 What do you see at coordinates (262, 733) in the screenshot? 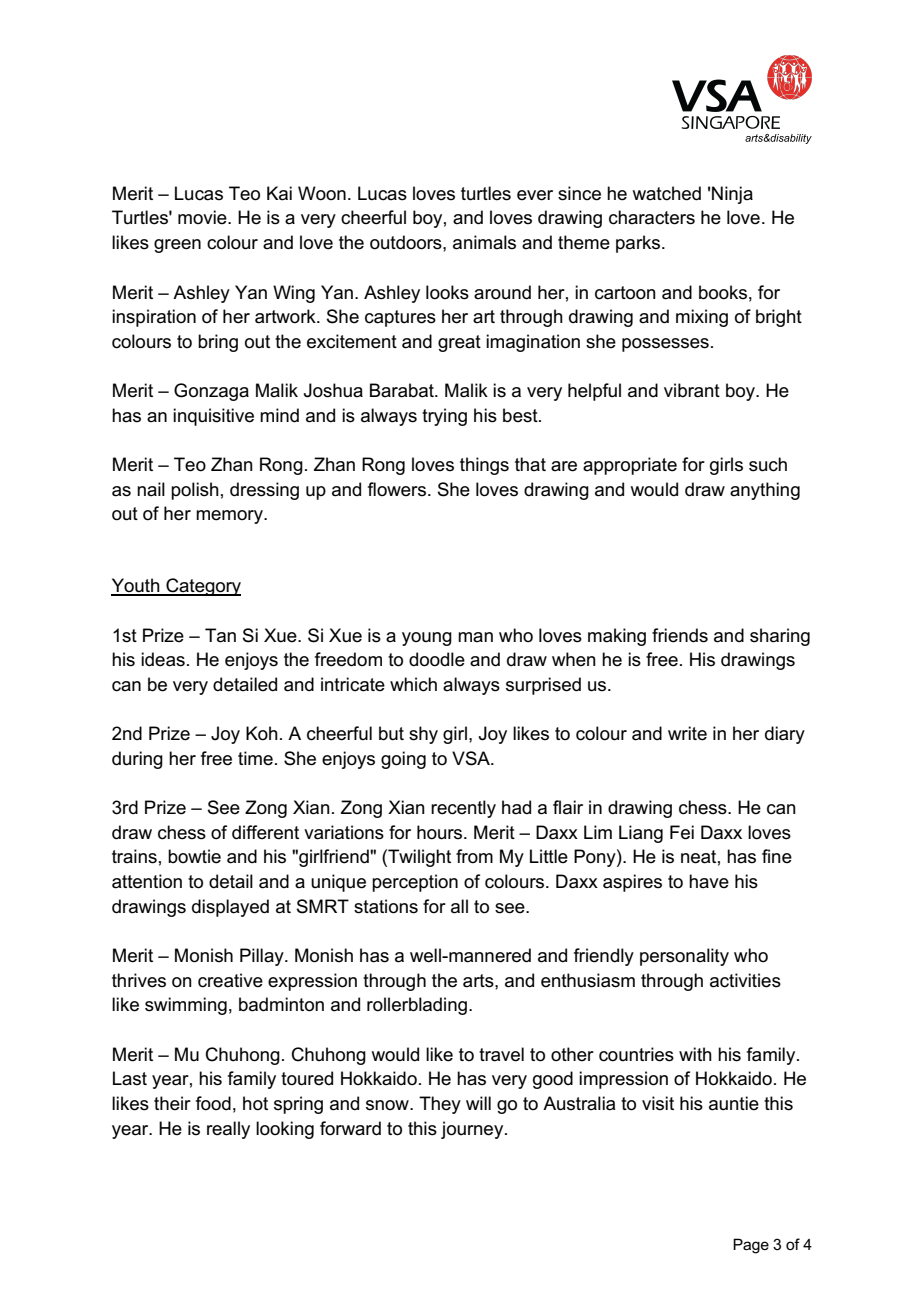
I see `Koh` at bounding box center [262, 733].
